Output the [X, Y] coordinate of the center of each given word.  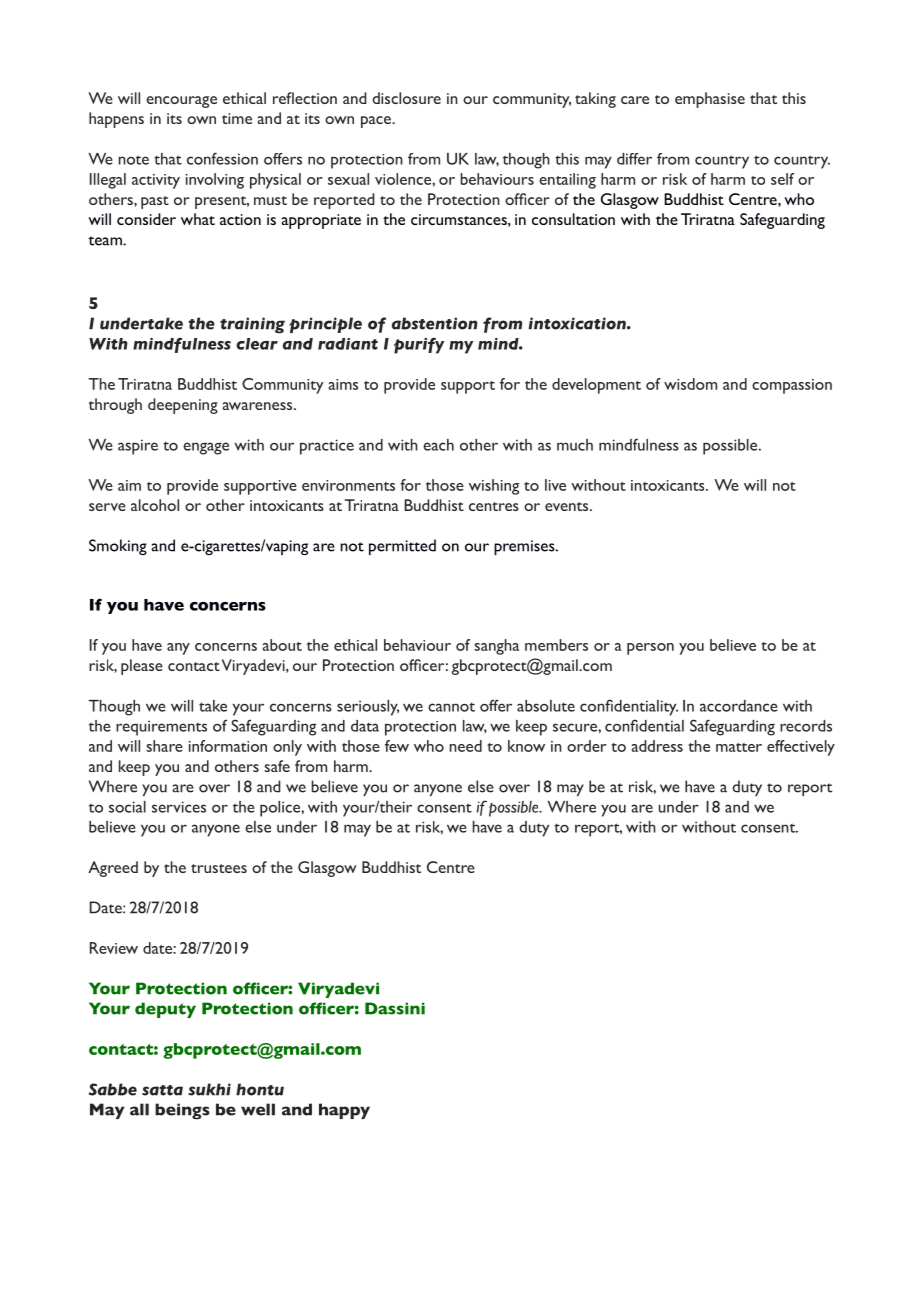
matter [739, 747]
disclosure [407, 98]
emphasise [710, 100]
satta [162, 1090]
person [650, 649]
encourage [181, 102]
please [142, 667]
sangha [496, 647]
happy [344, 1111]
